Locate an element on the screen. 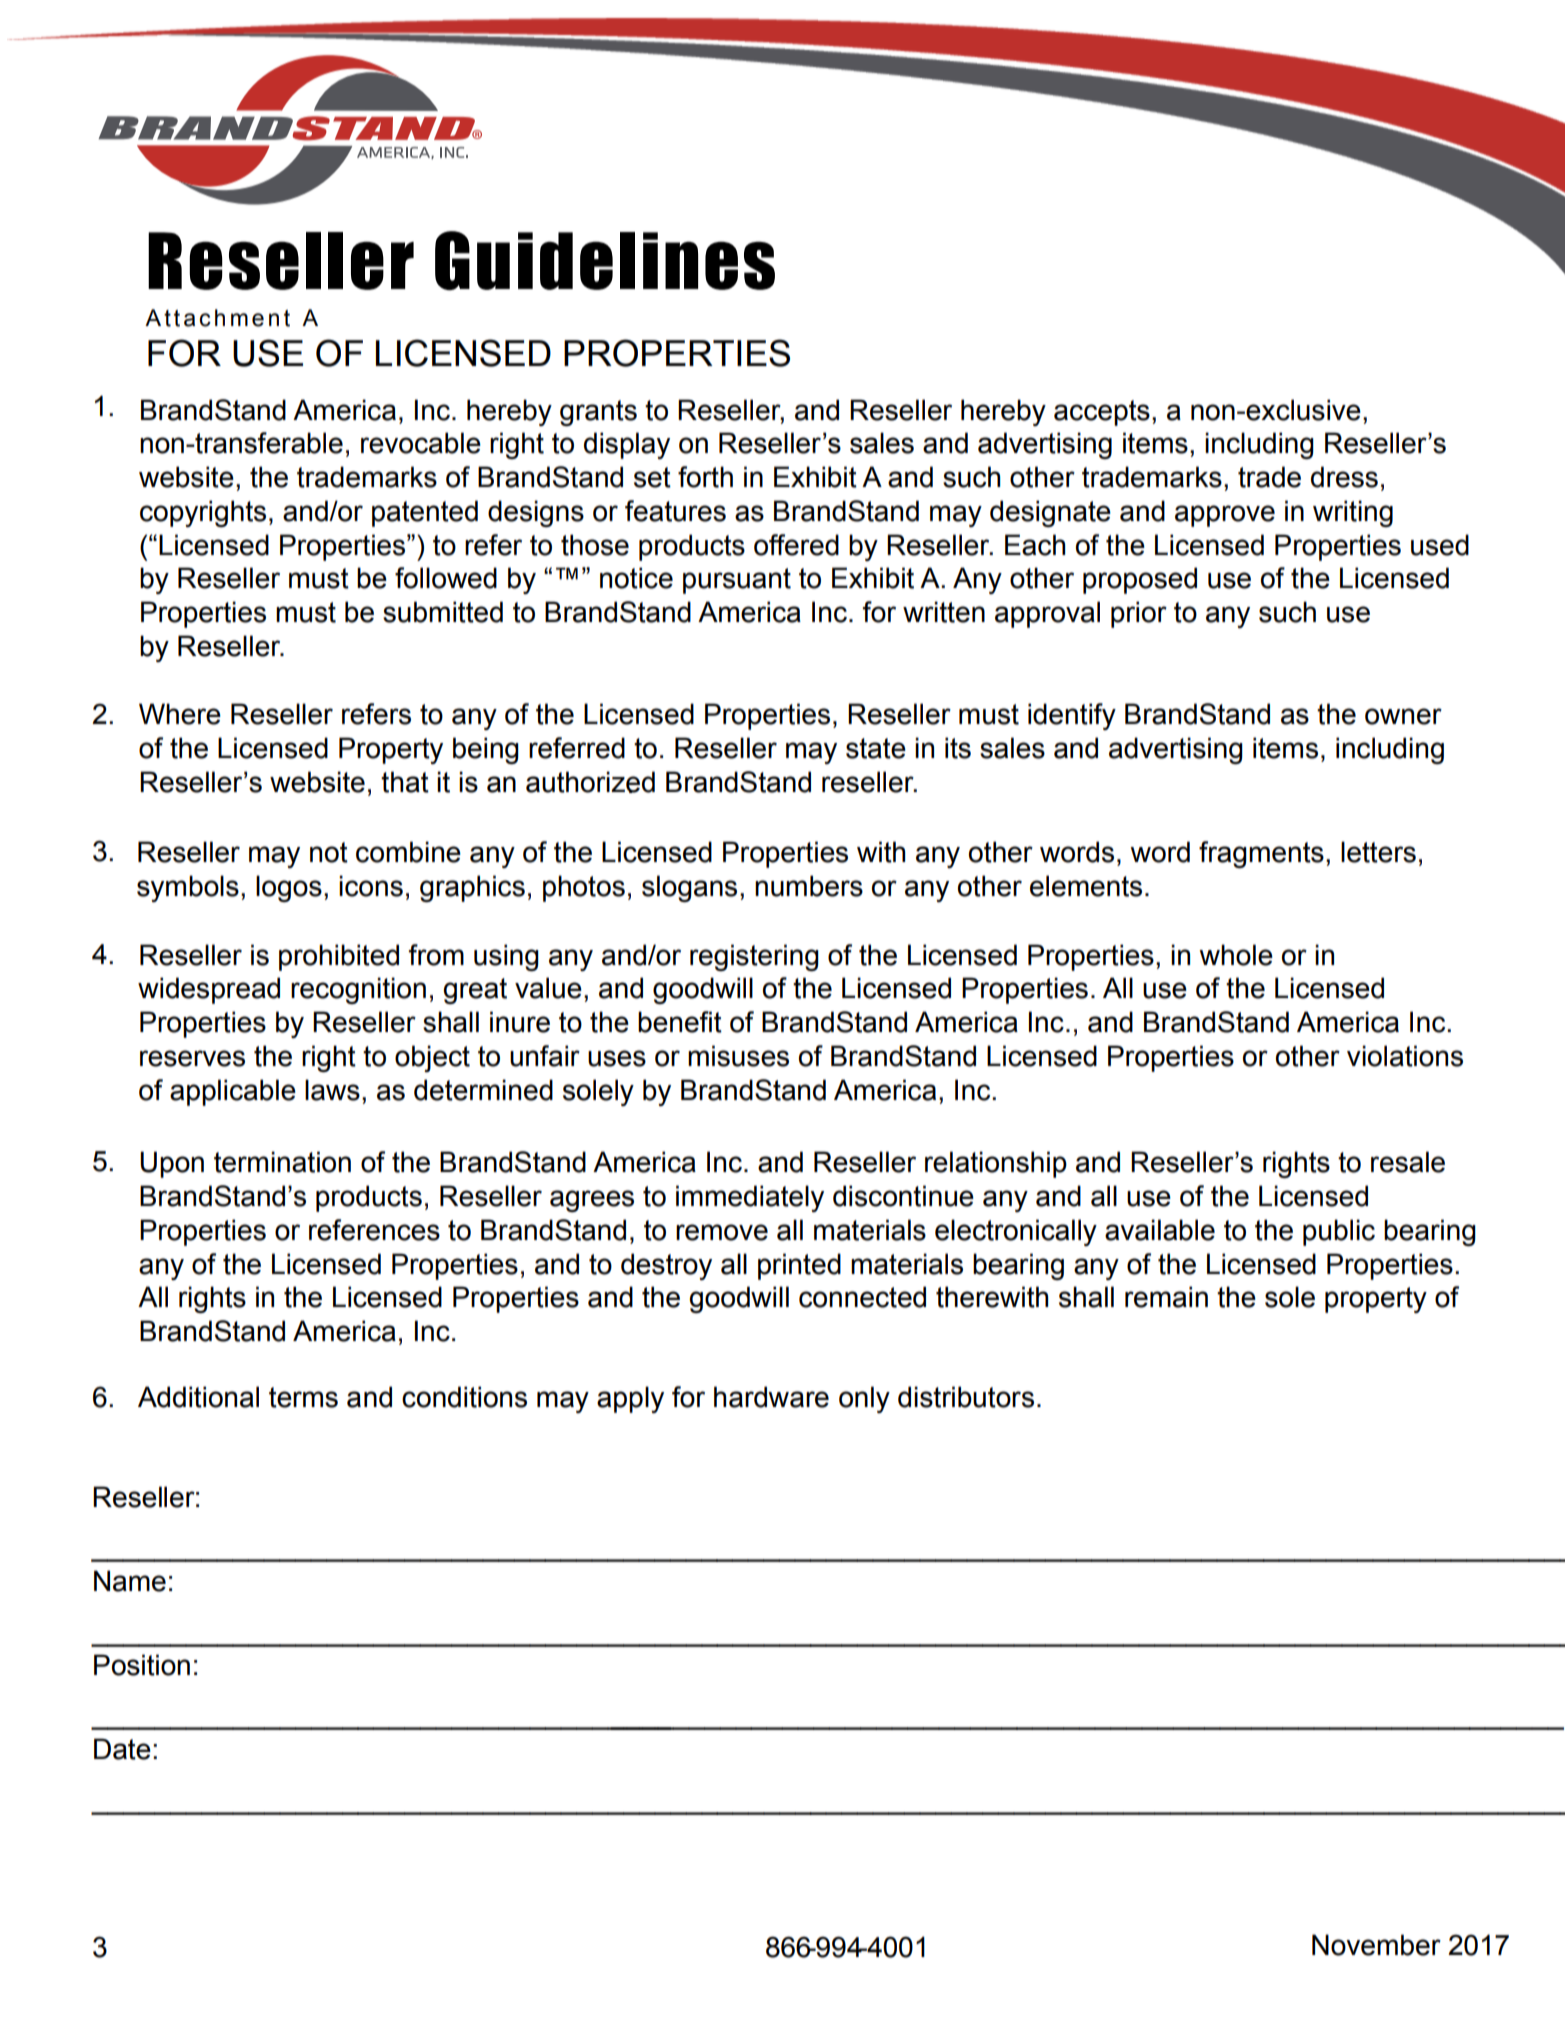  November is located at coordinates (1376, 1945).
